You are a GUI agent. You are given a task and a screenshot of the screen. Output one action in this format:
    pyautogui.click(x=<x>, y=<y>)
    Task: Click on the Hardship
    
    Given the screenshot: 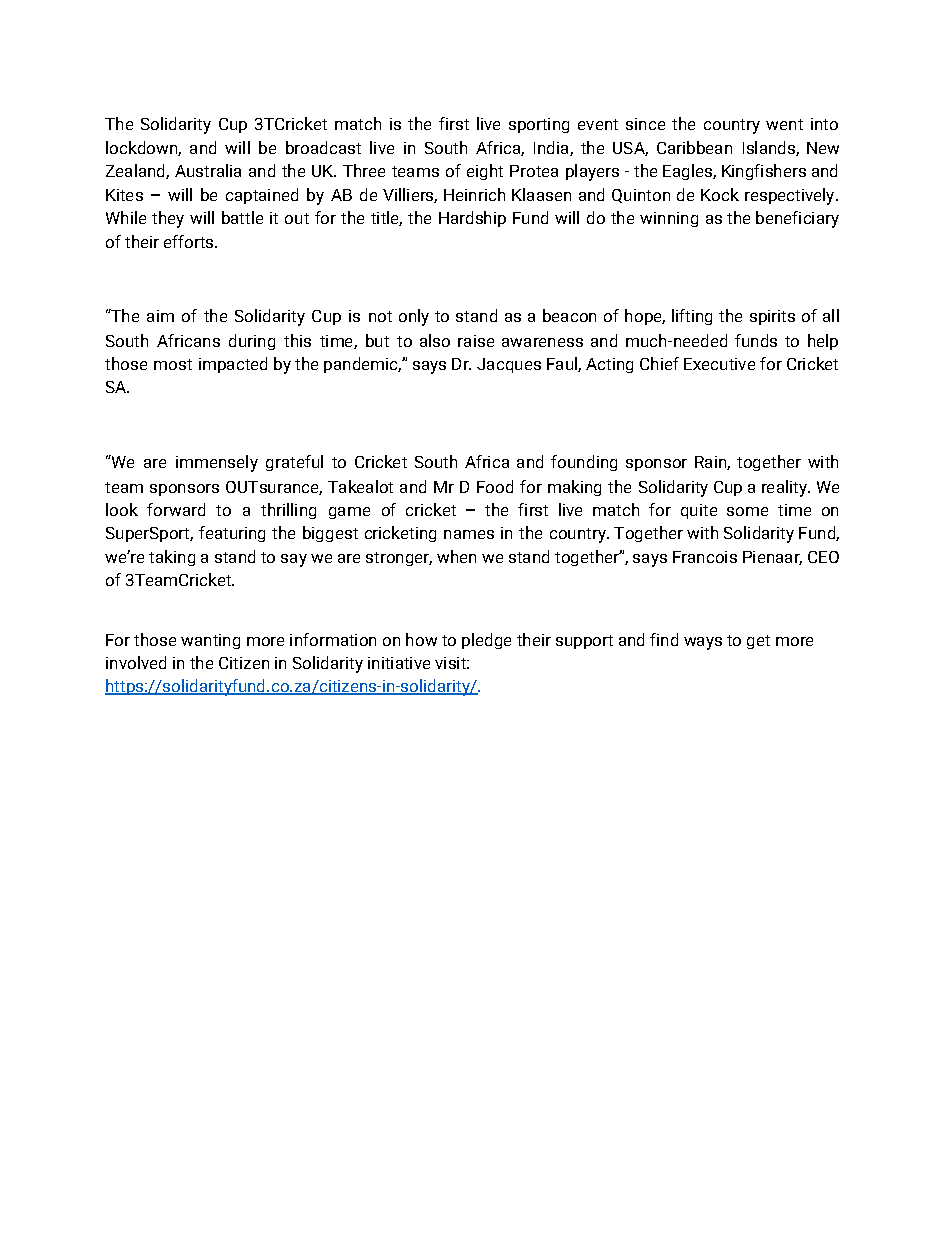 What is the action you would take?
    pyautogui.click(x=472, y=219)
